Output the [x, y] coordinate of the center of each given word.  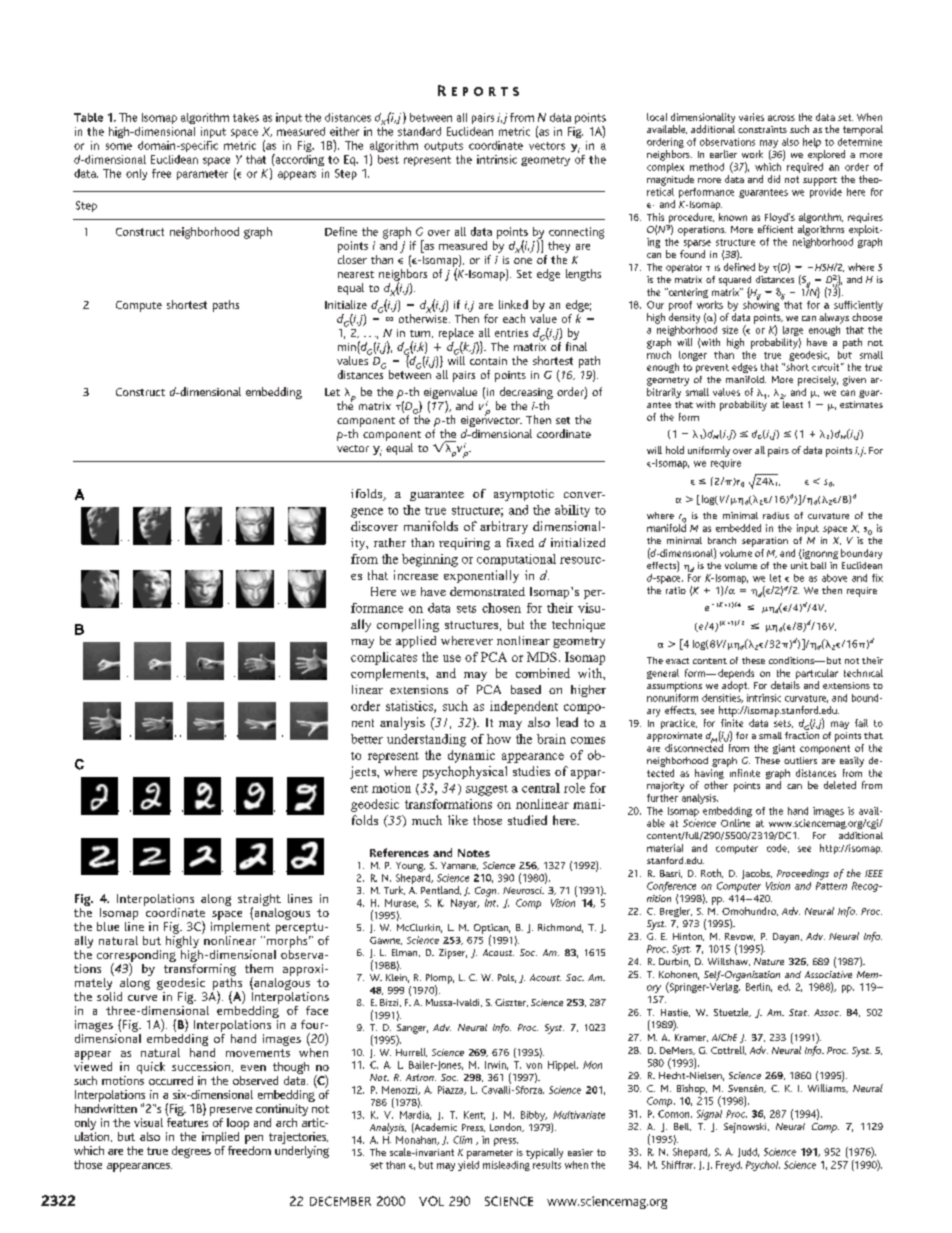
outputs [443, 147]
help [812, 143]
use [452, 658]
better [367, 739]
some [119, 146]
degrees [191, 1152]
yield [468, 1164]
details [785, 685]
